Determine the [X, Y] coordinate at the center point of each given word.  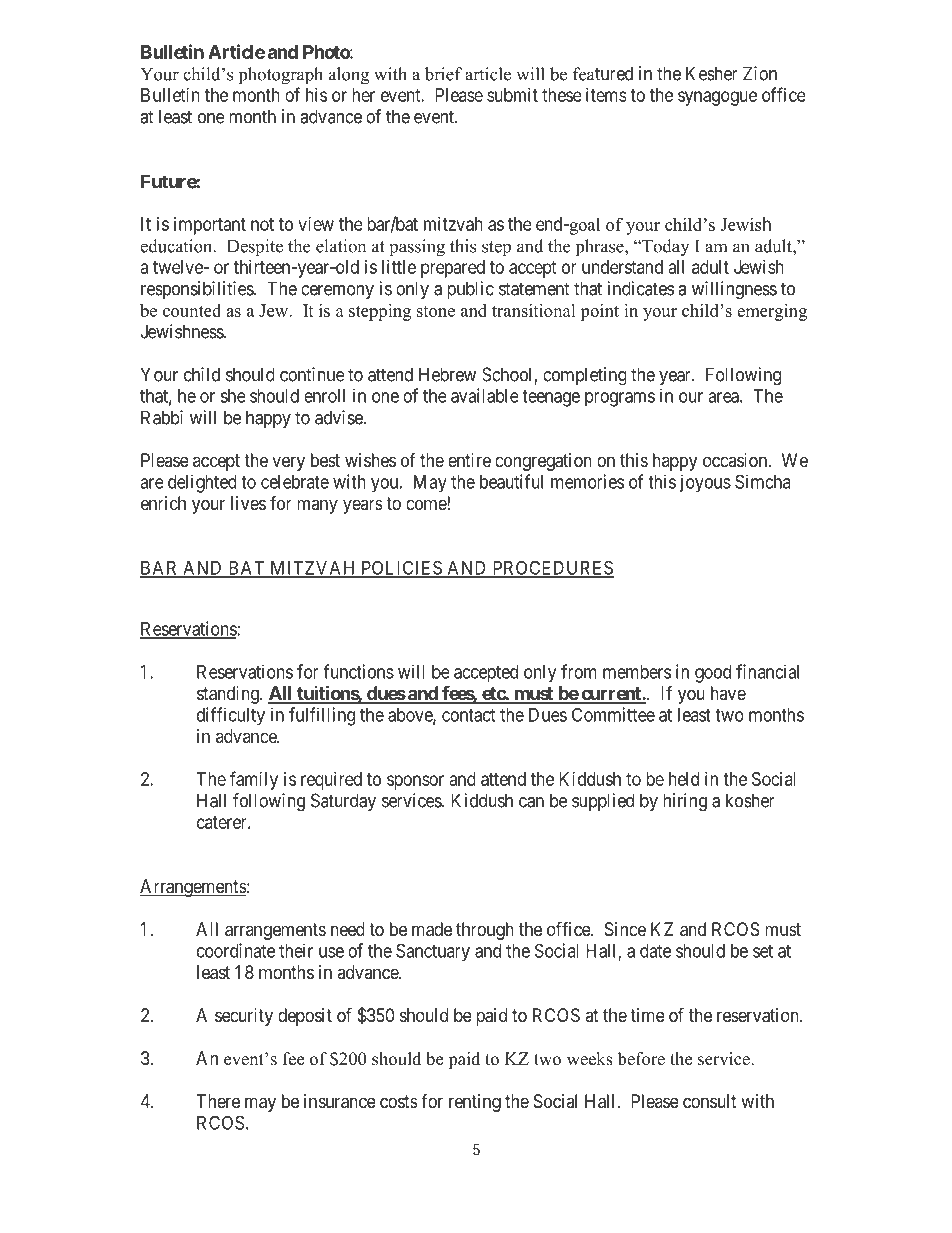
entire [469, 460]
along [349, 76]
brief [443, 74]
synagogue [717, 98]
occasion [736, 460]
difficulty [231, 716]
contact [468, 715]
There [218, 1101]
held [684, 779]
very [288, 463]
